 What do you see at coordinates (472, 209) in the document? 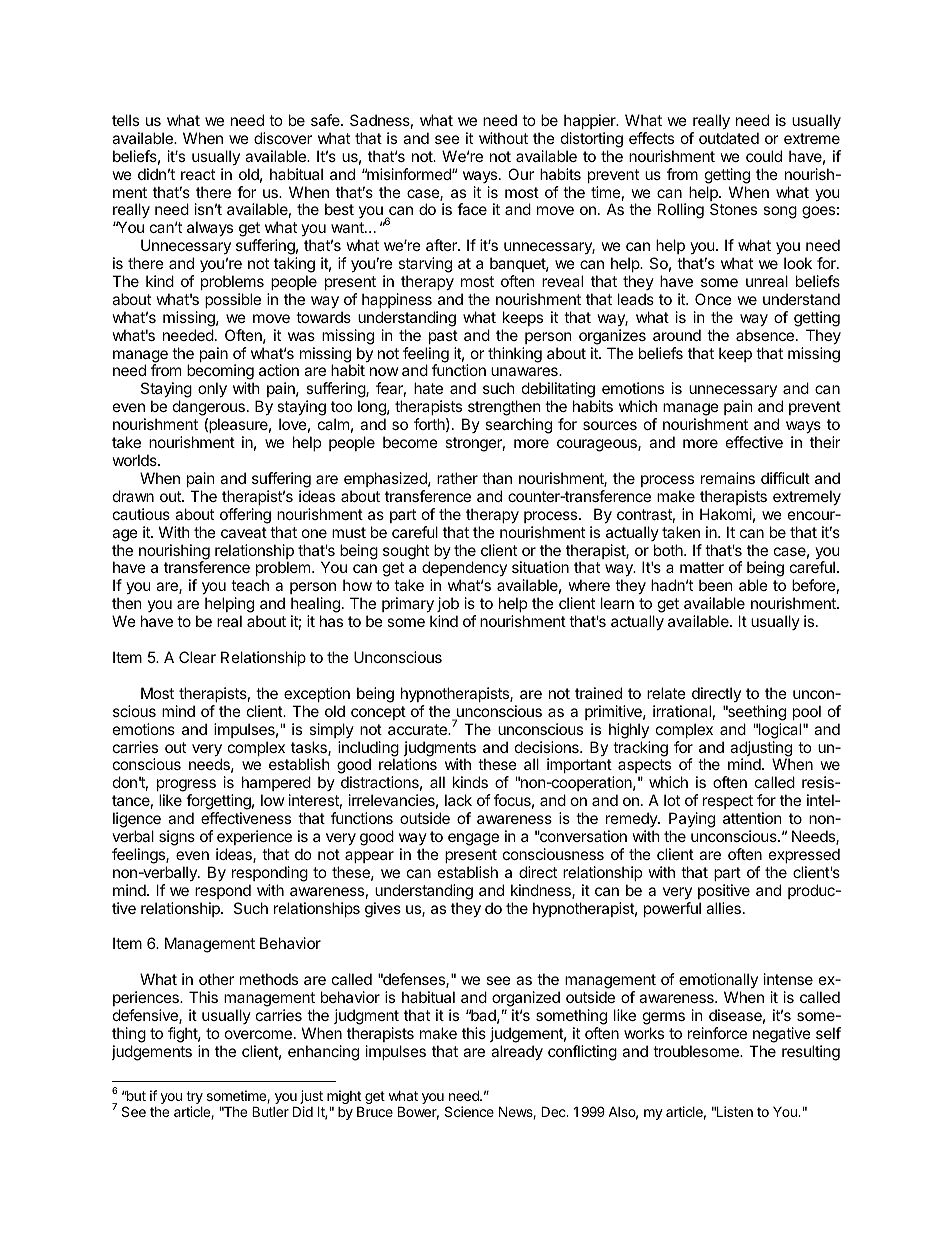
I see `face` at bounding box center [472, 209].
